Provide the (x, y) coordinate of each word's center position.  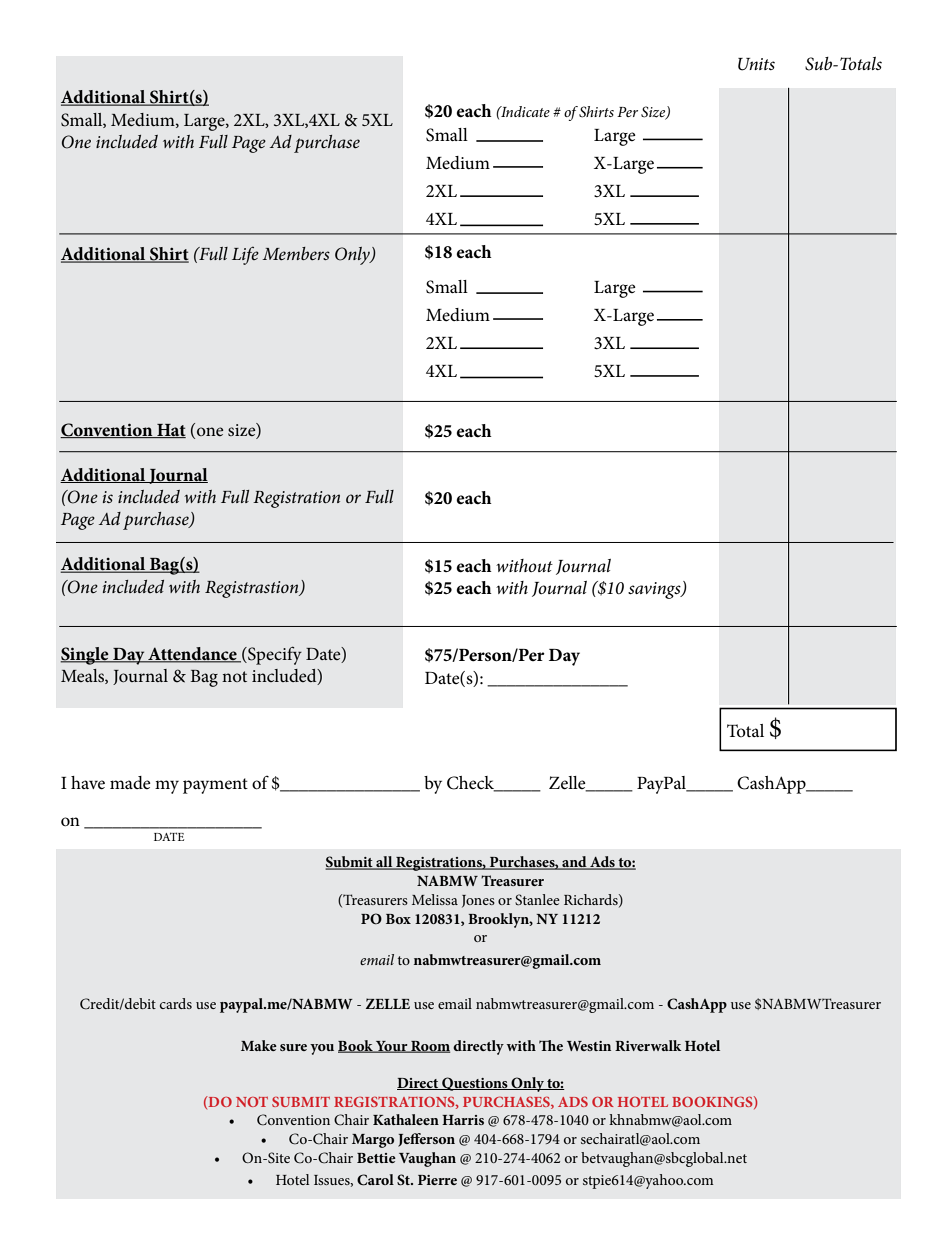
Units (756, 64)
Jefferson (426, 1140)
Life (245, 255)
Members (296, 253)
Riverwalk (648, 1045)
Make (259, 1045)
